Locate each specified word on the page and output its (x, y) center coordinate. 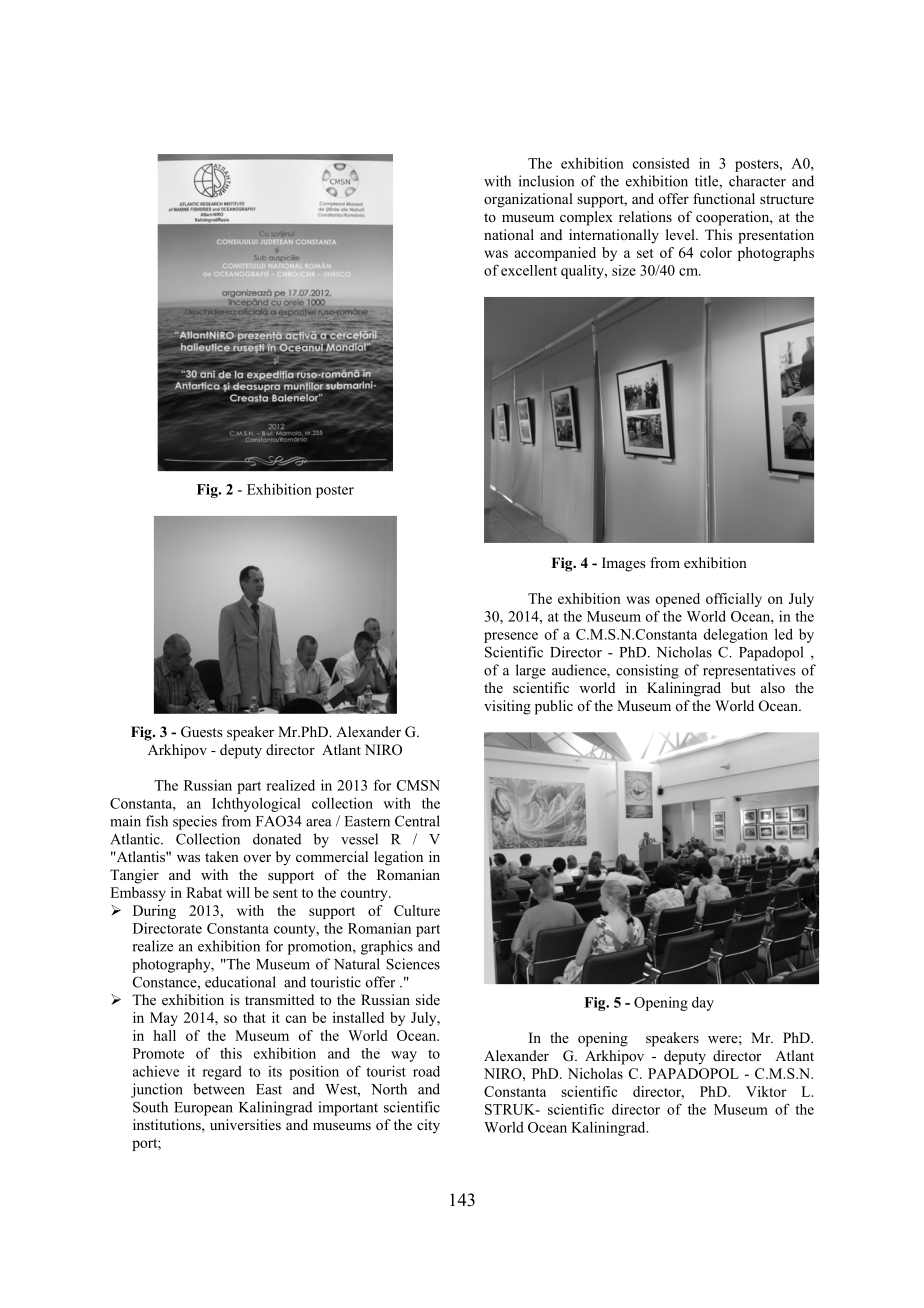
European (203, 1109)
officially (734, 600)
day (703, 1004)
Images (623, 564)
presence (511, 637)
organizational (528, 200)
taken (222, 856)
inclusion (546, 181)
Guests (201, 732)
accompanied (555, 254)
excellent (529, 270)
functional (724, 198)
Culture (417, 910)
